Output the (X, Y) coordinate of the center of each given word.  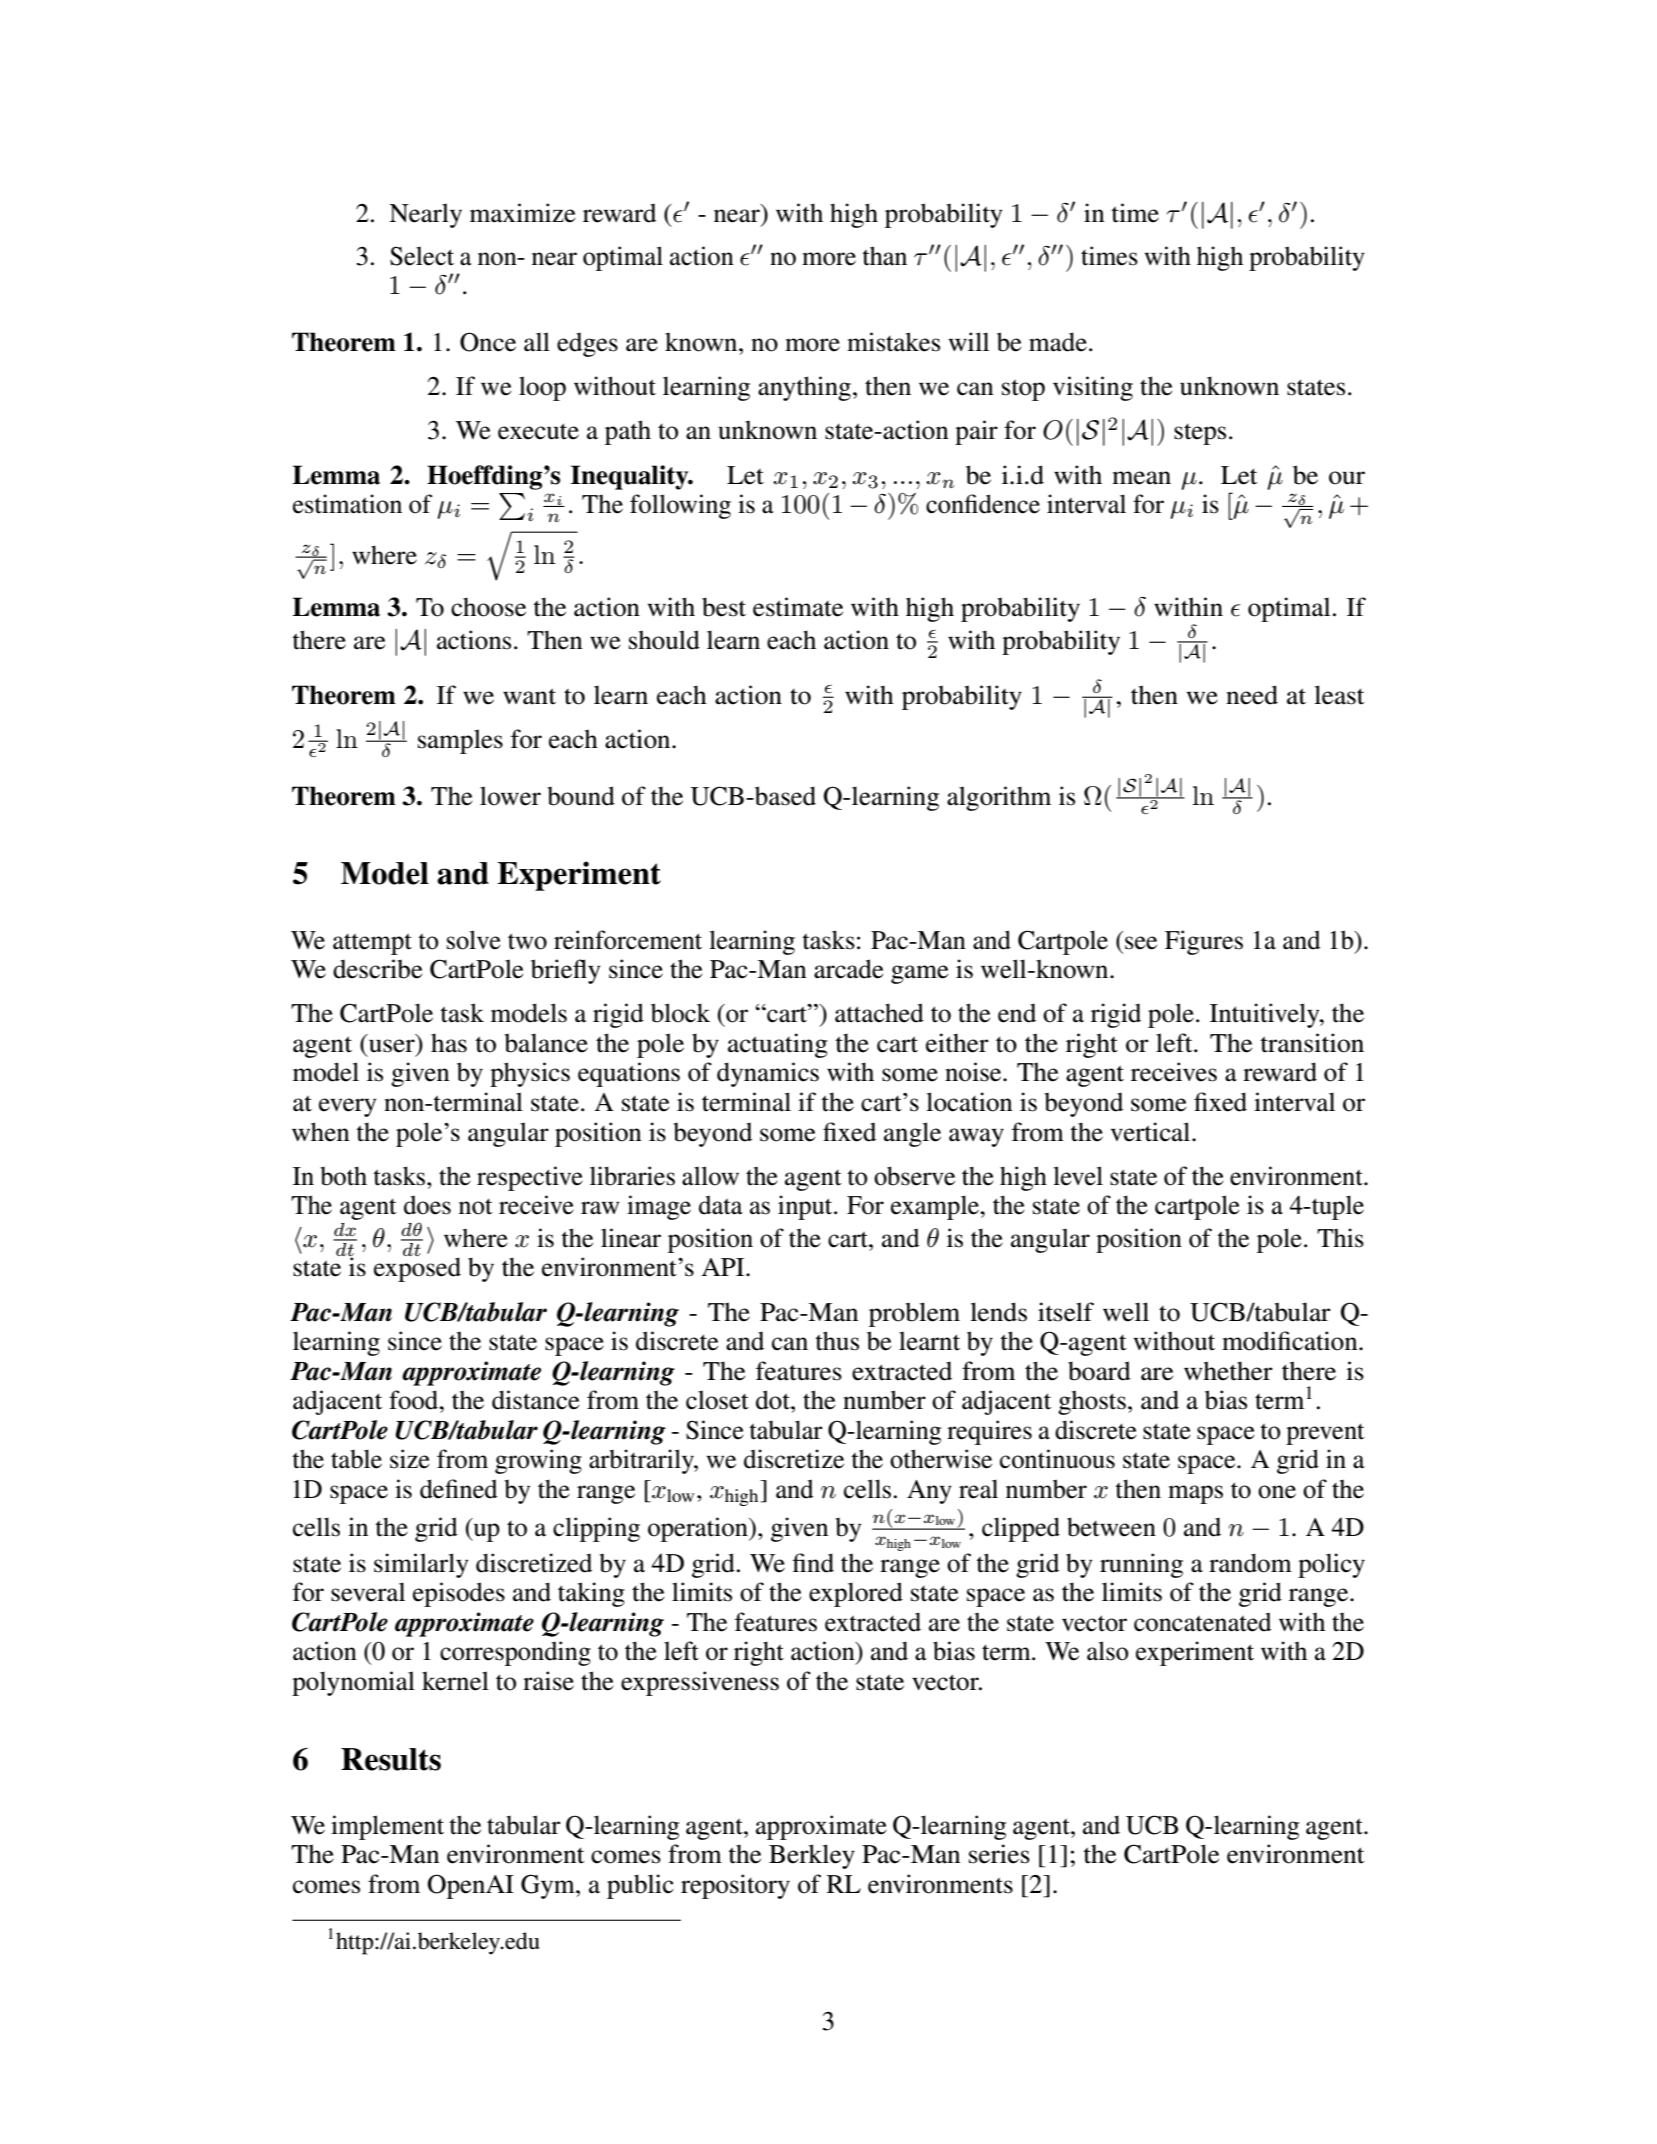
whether (1228, 1371)
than (884, 256)
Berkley (812, 1856)
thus (837, 1341)
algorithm (999, 798)
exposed (417, 1268)
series (999, 1854)
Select (422, 256)
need (1252, 695)
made (1058, 342)
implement (387, 1827)
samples (460, 741)
